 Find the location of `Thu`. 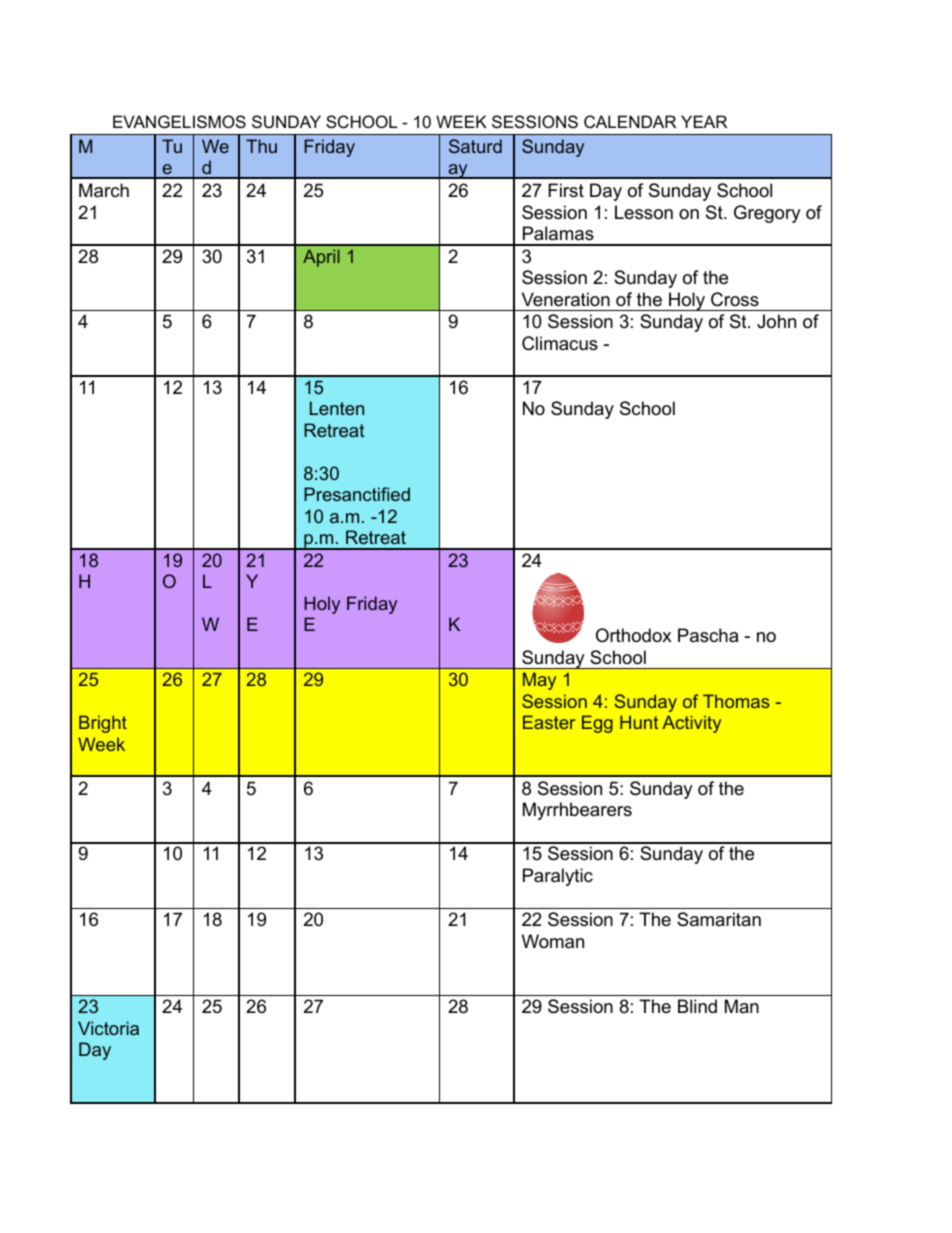

Thu is located at coordinates (261, 146).
